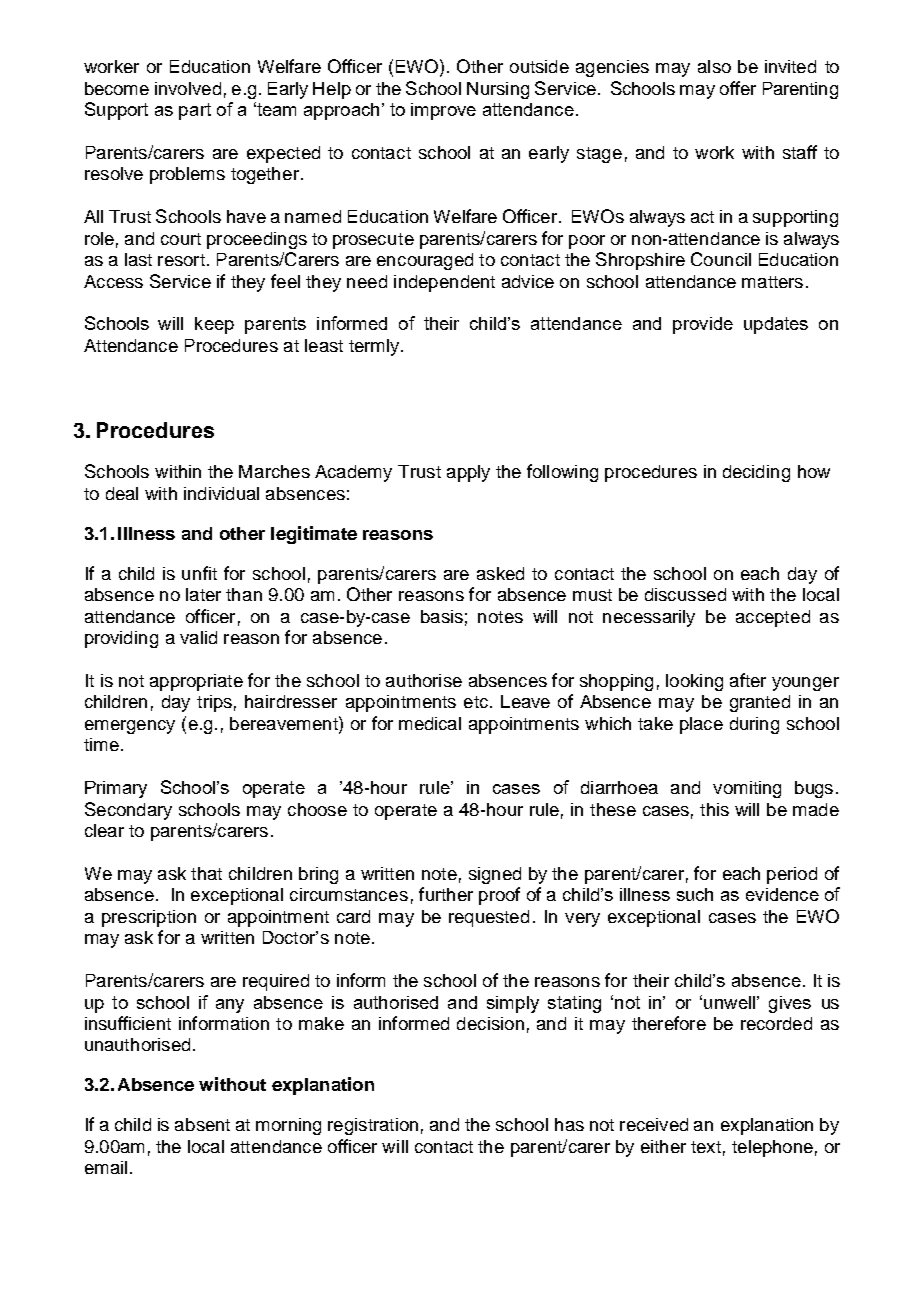  I want to click on vomiting, so click(747, 789).
